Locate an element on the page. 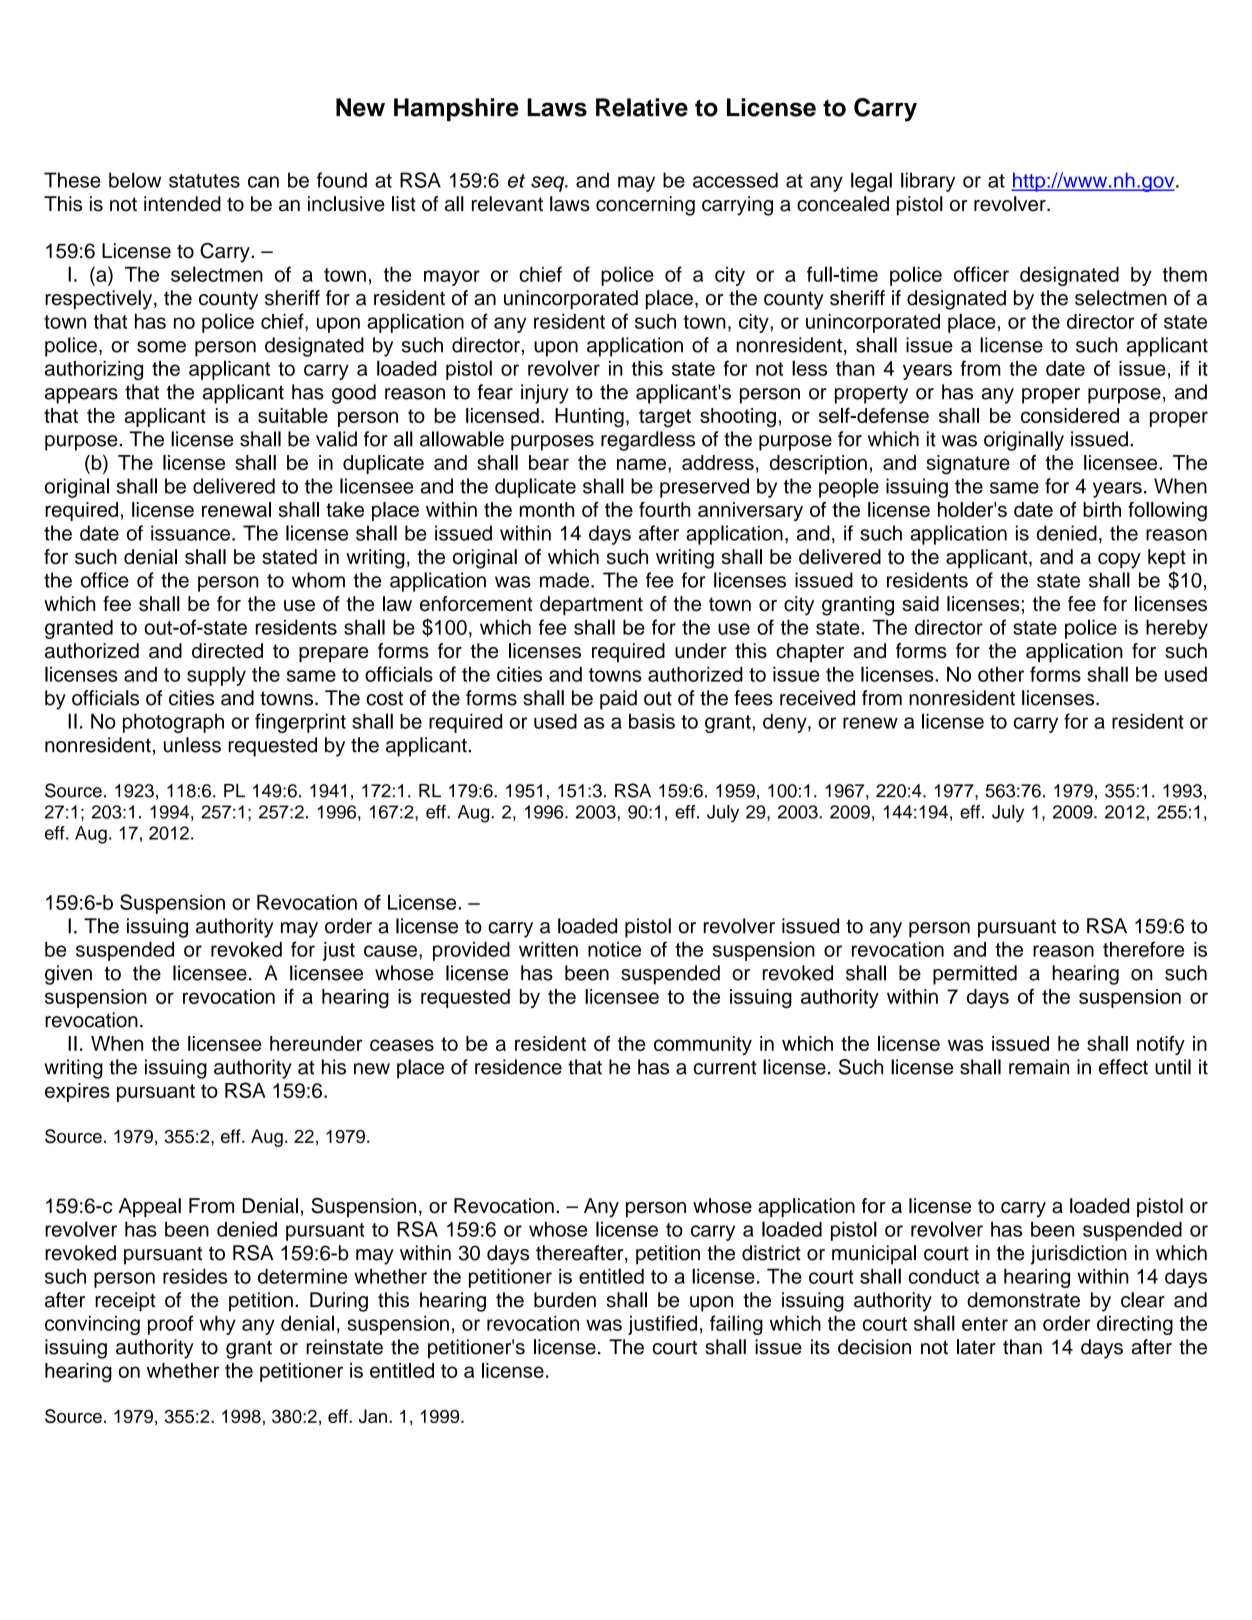  other is located at coordinates (1001, 674).
